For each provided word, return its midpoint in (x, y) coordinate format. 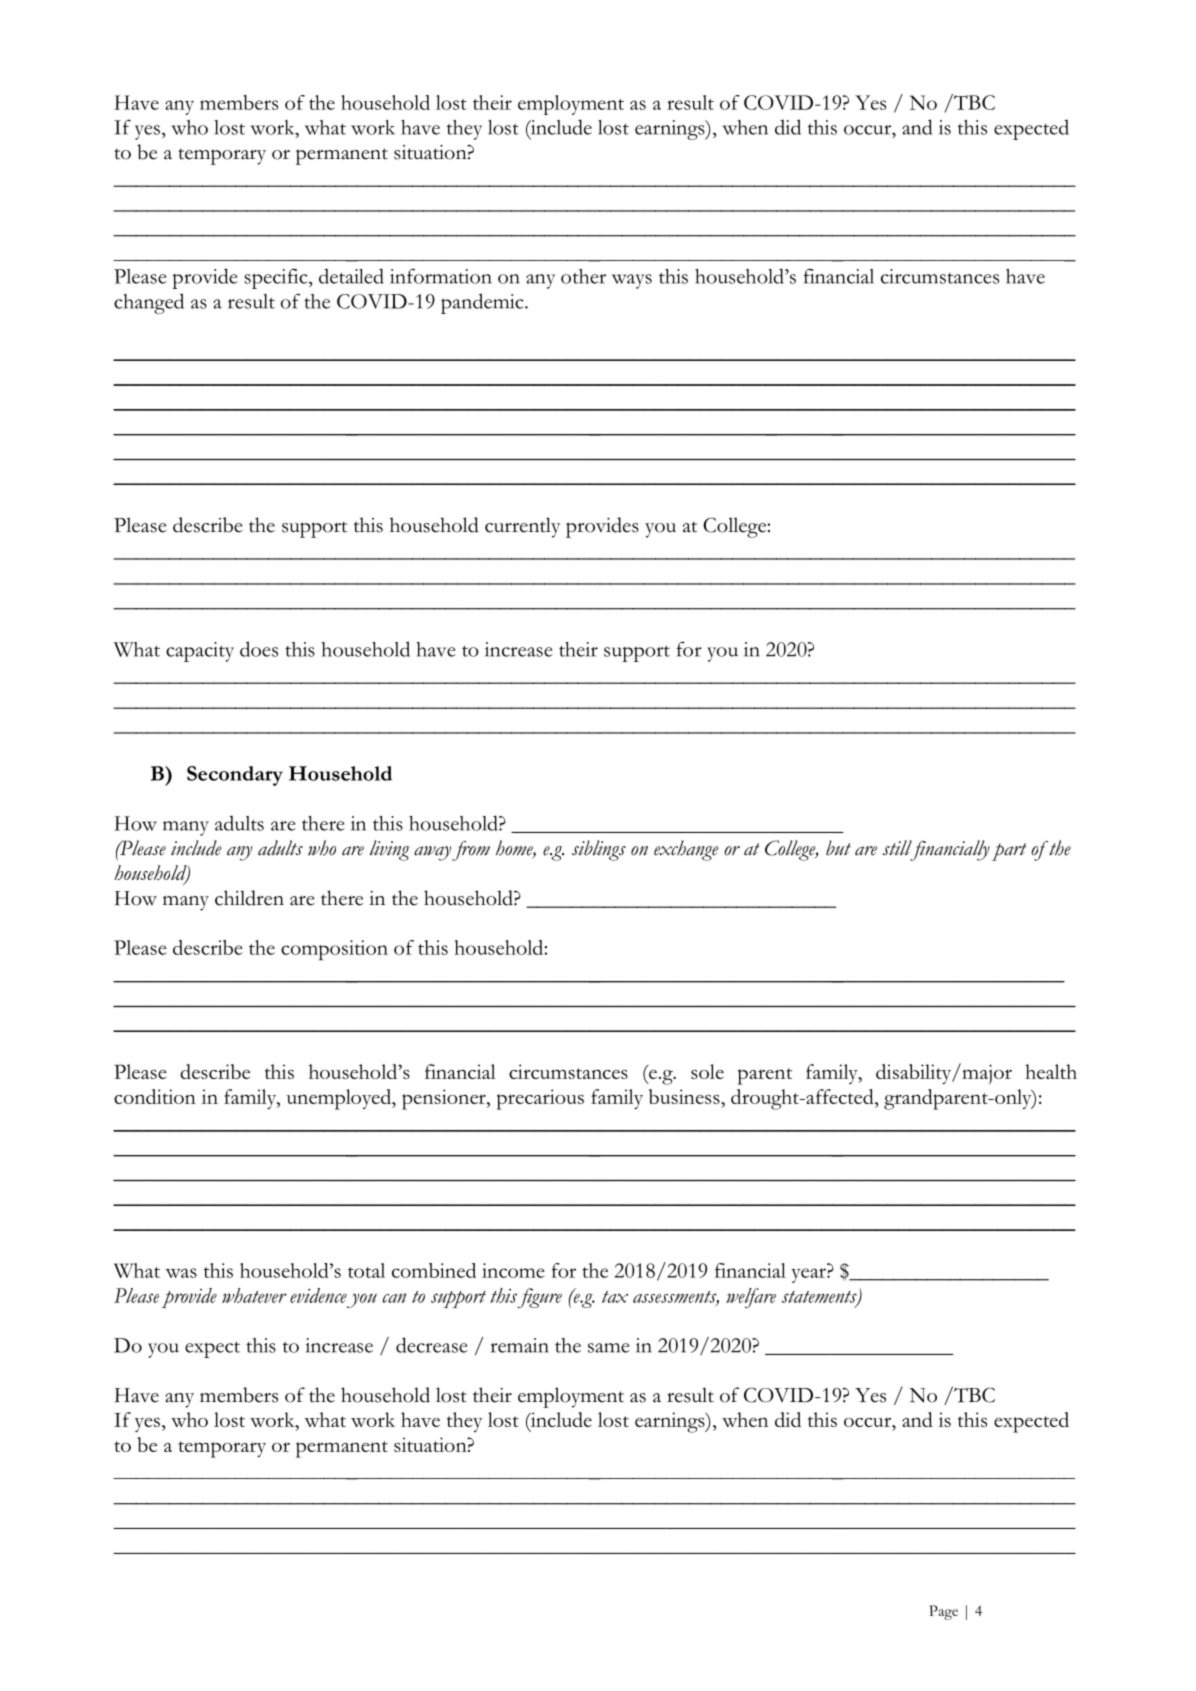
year (809, 1275)
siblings (599, 850)
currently (523, 527)
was (181, 1273)
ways (632, 281)
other (583, 276)
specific (277, 278)
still (897, 848)
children (249, 898)
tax (615, 1297)
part (1009, 852)
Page (943, 1612)
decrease (432, 1345)
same (609, 1348)
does (259, 649)
